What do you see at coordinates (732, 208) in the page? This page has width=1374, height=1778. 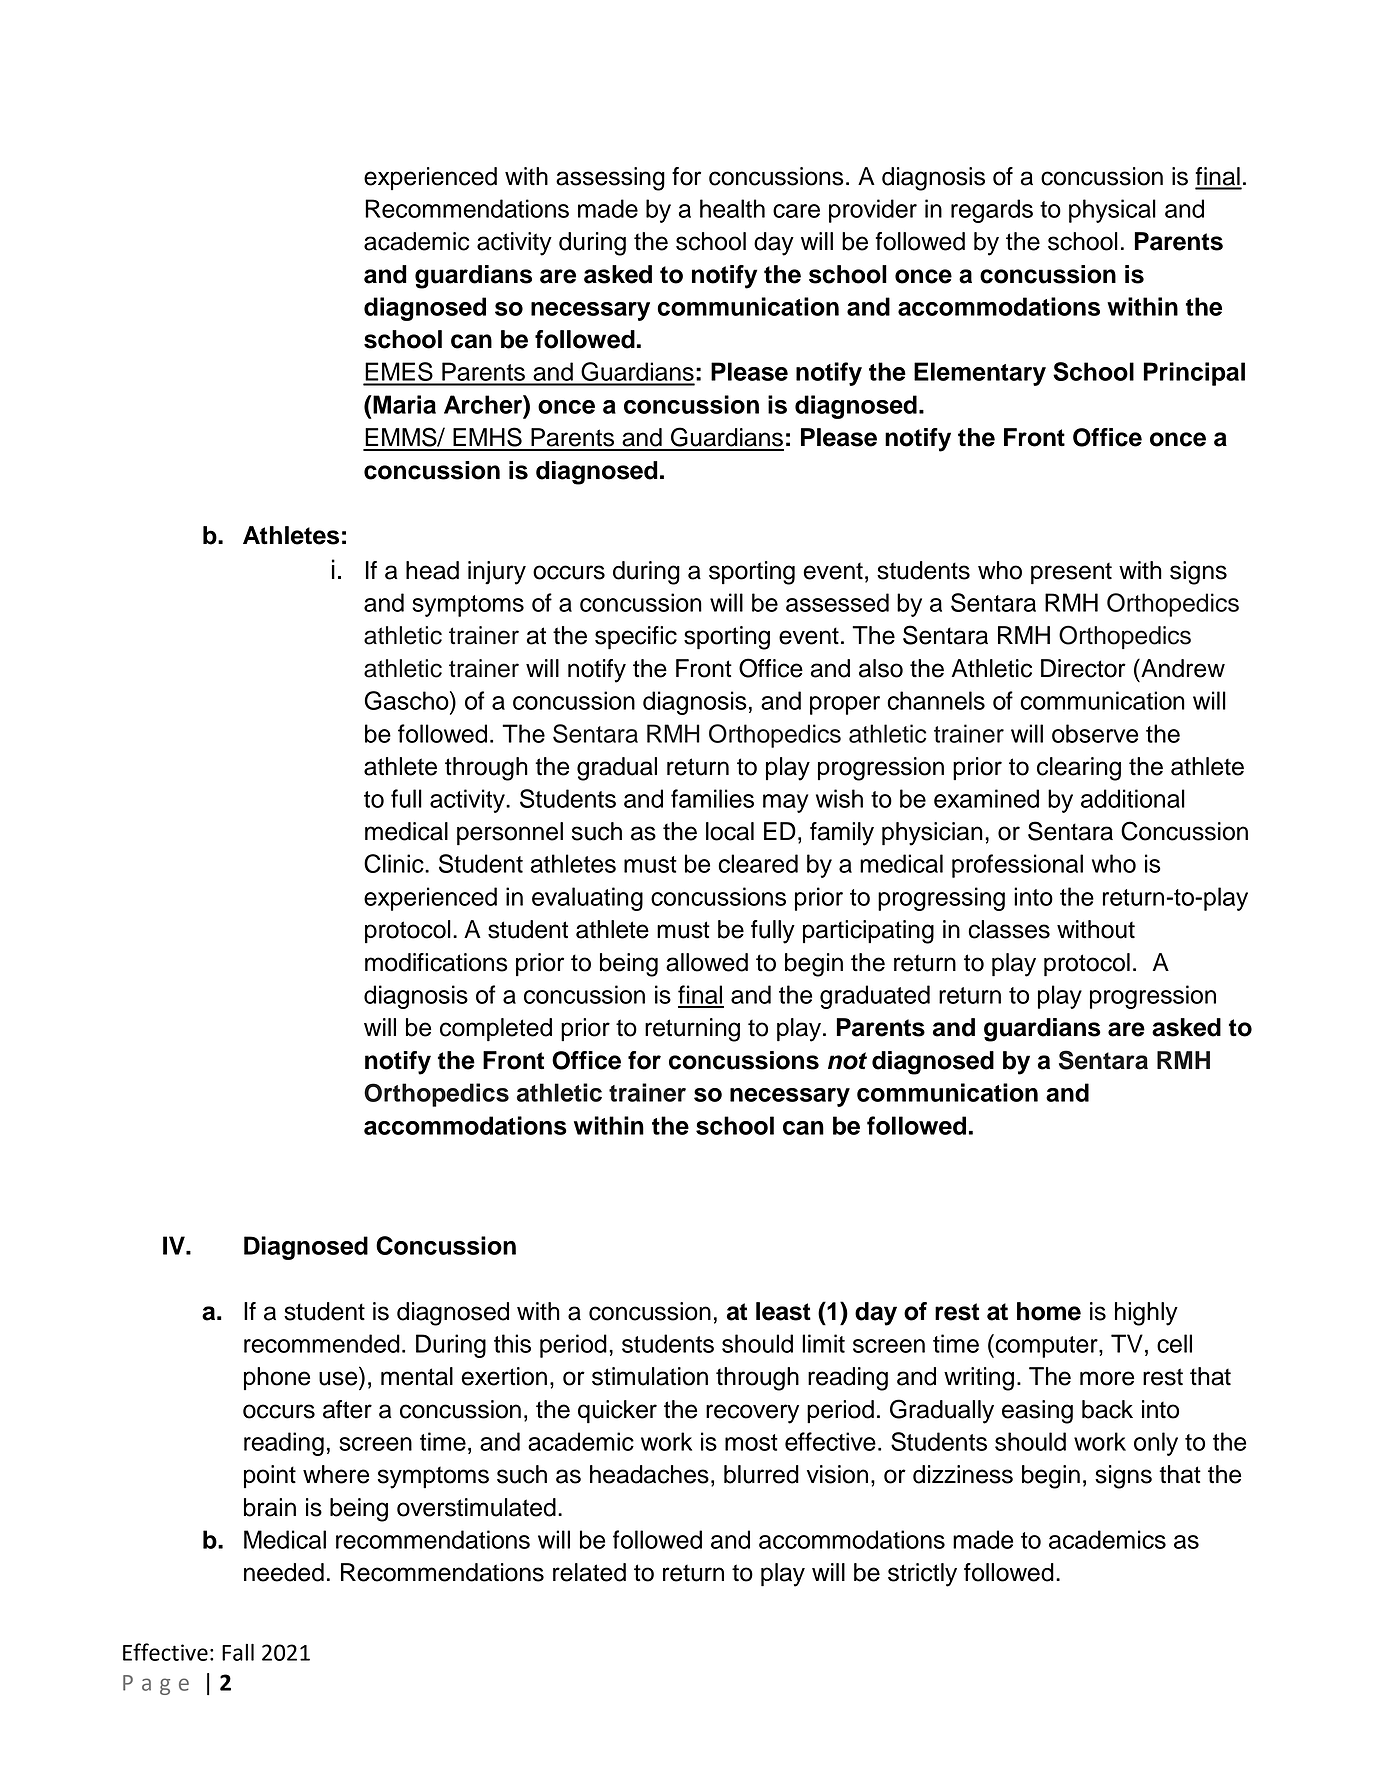 I see `health` at bounding box center [732, 208].
